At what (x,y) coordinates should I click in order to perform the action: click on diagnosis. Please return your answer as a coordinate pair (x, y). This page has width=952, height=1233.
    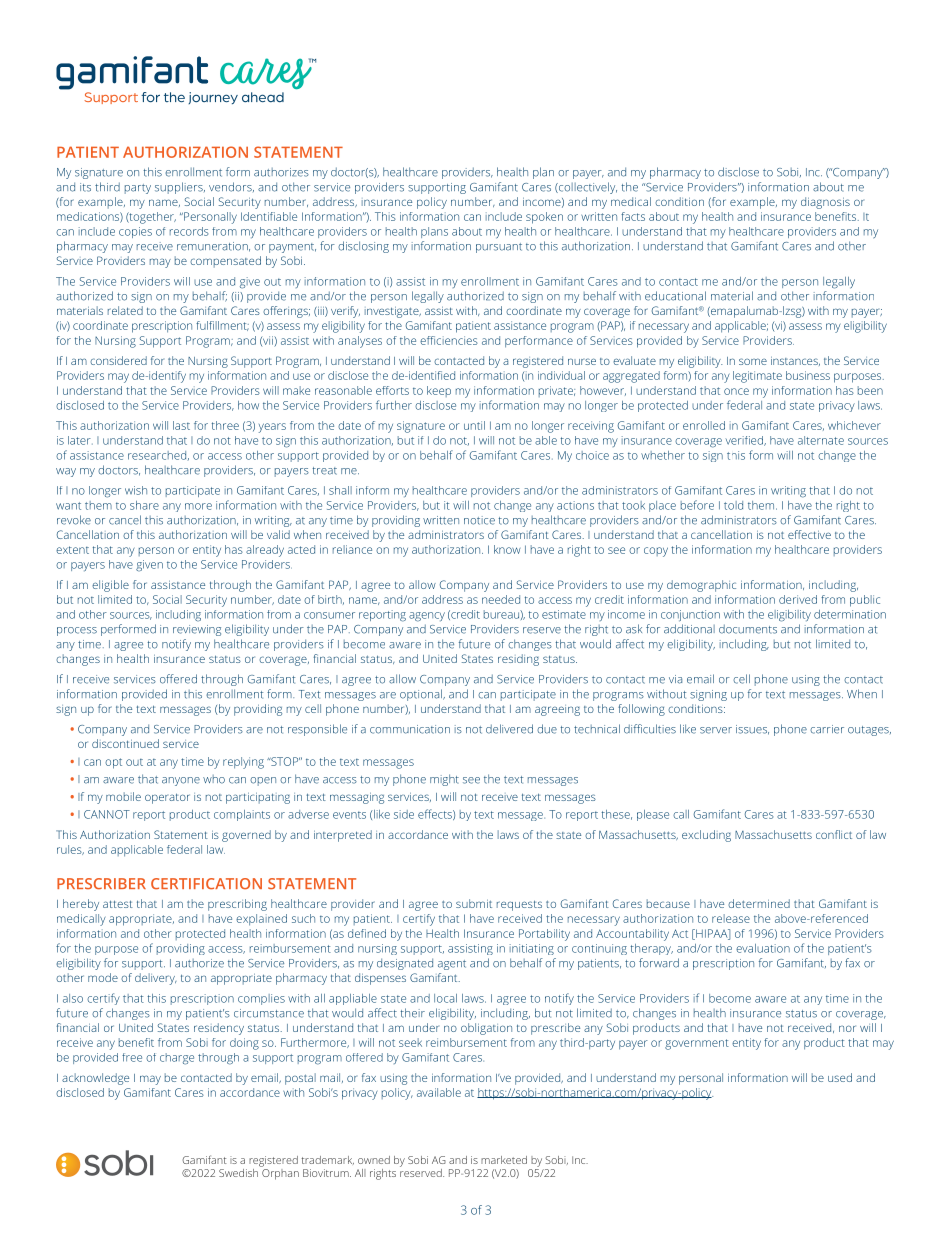
    Looking at the image, I should click on (825, 203).
